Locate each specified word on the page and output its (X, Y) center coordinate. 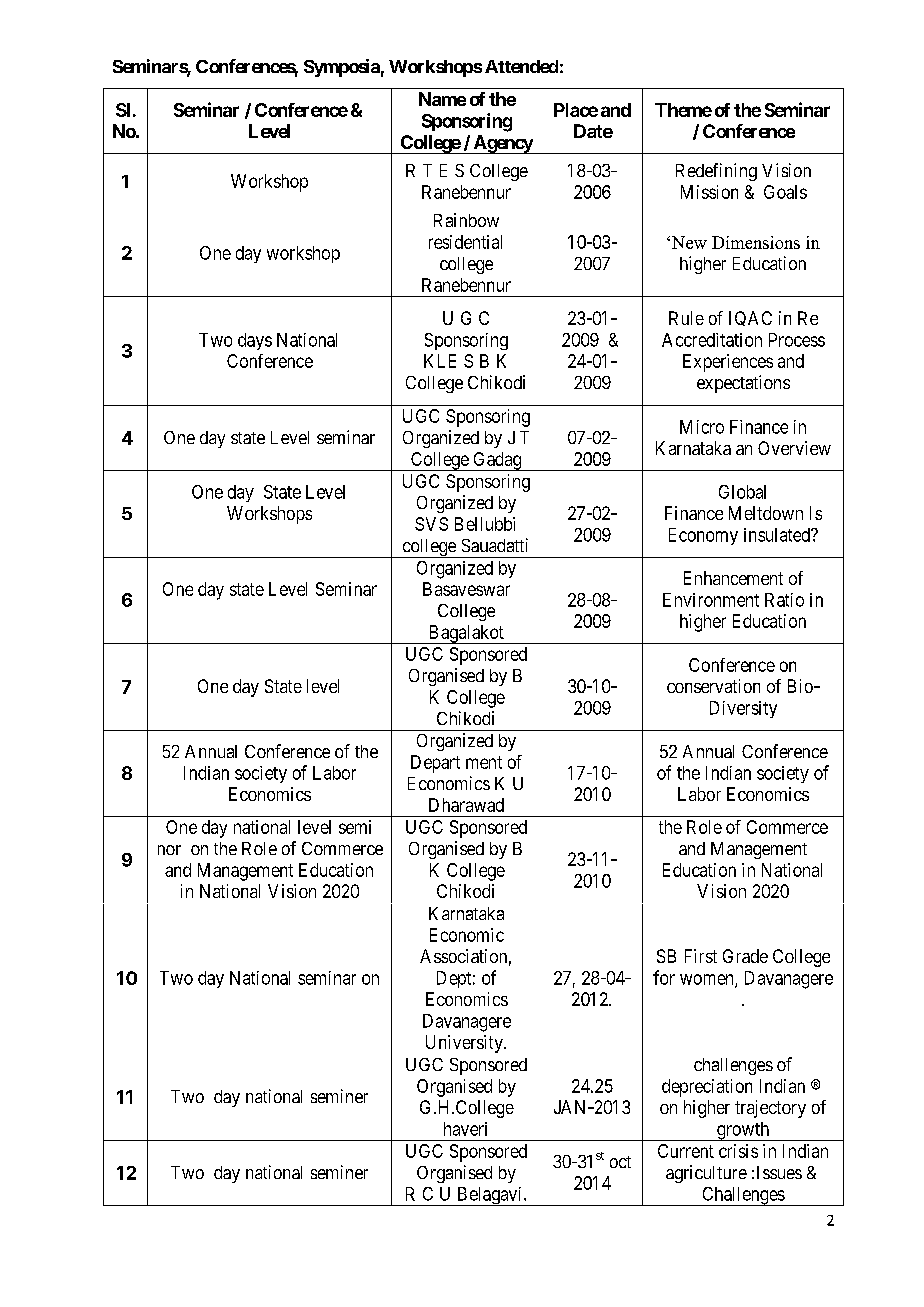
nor (169, 850)
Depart (435, 764)
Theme (683, 110)
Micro (702, 427)
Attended (521, 66)
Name (442, 99)
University (465, 1044)
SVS (431, 524)
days (255, 341)
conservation (713, 686)
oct (620, 1162)
